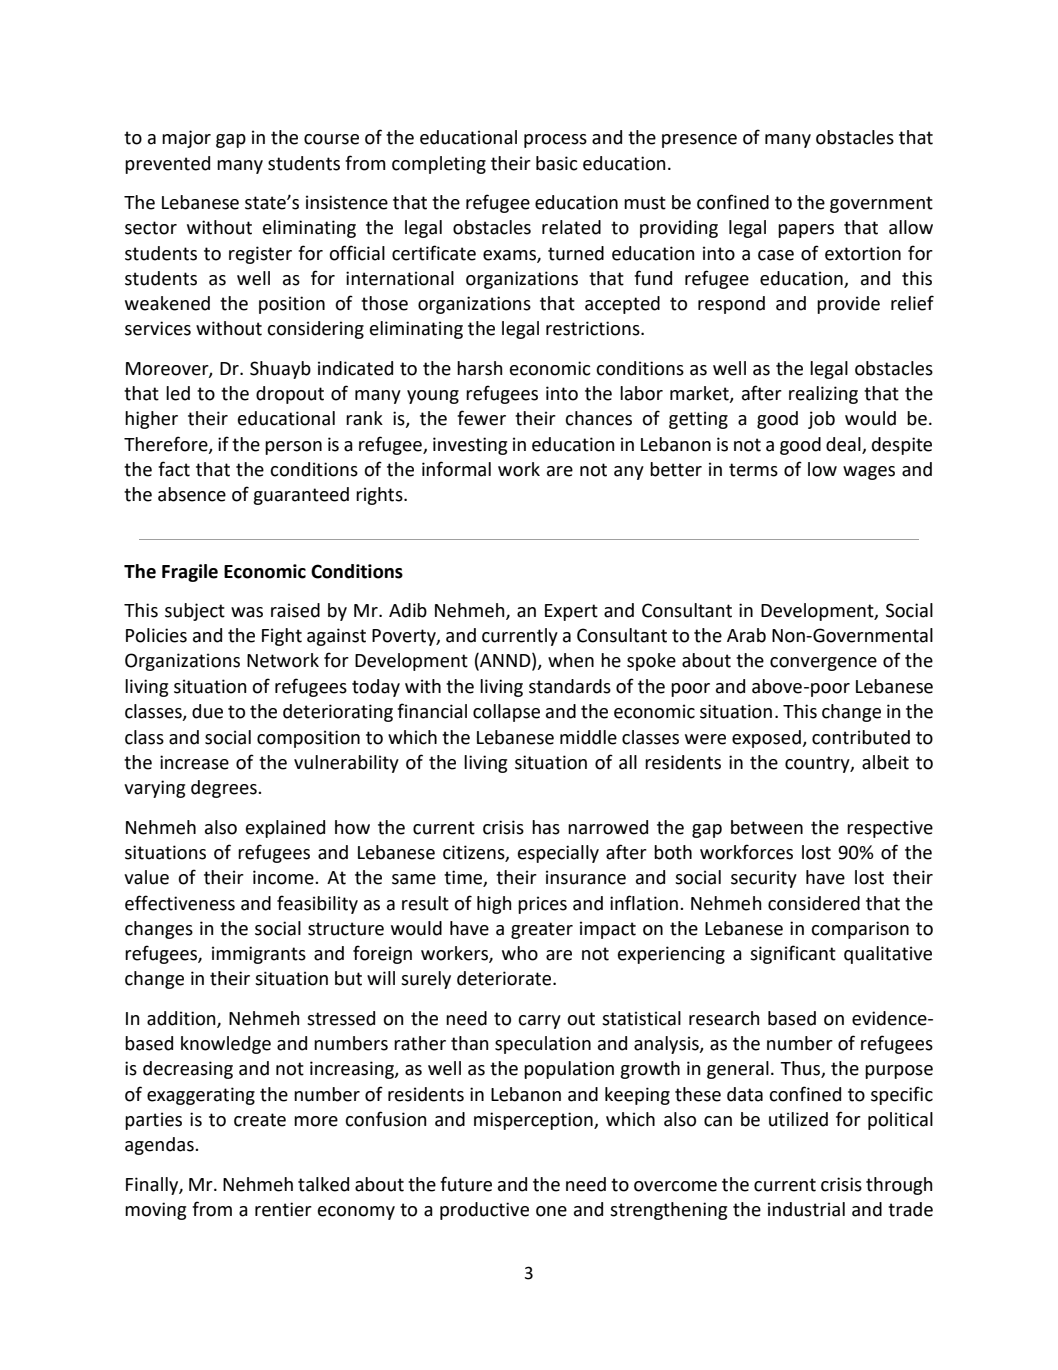 This page has height=1370, width=1058. What do you see at coordinates (806, 231) in the page?
I see `papers` at bounding box center [806, 231].
